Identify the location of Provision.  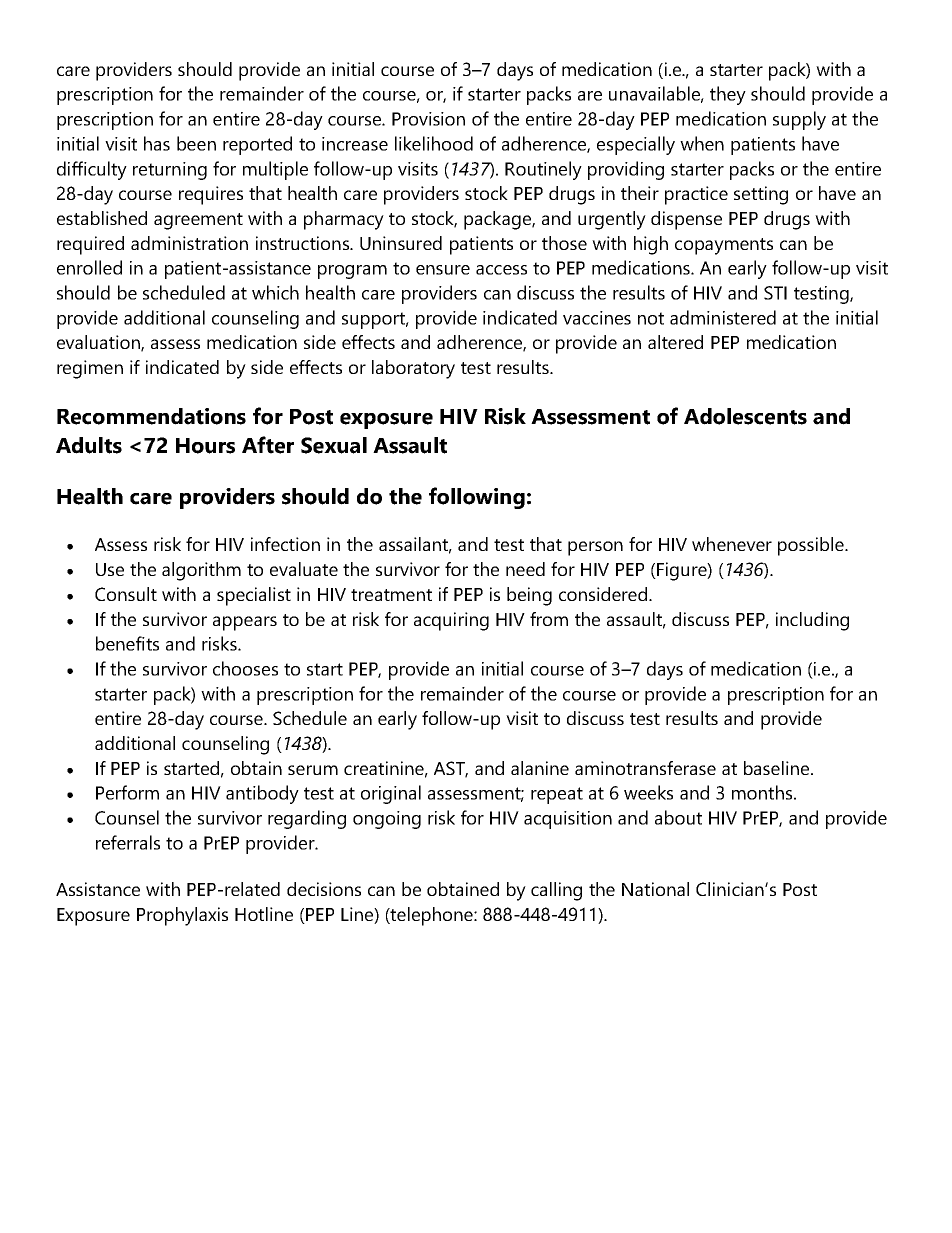
(428, 119).
